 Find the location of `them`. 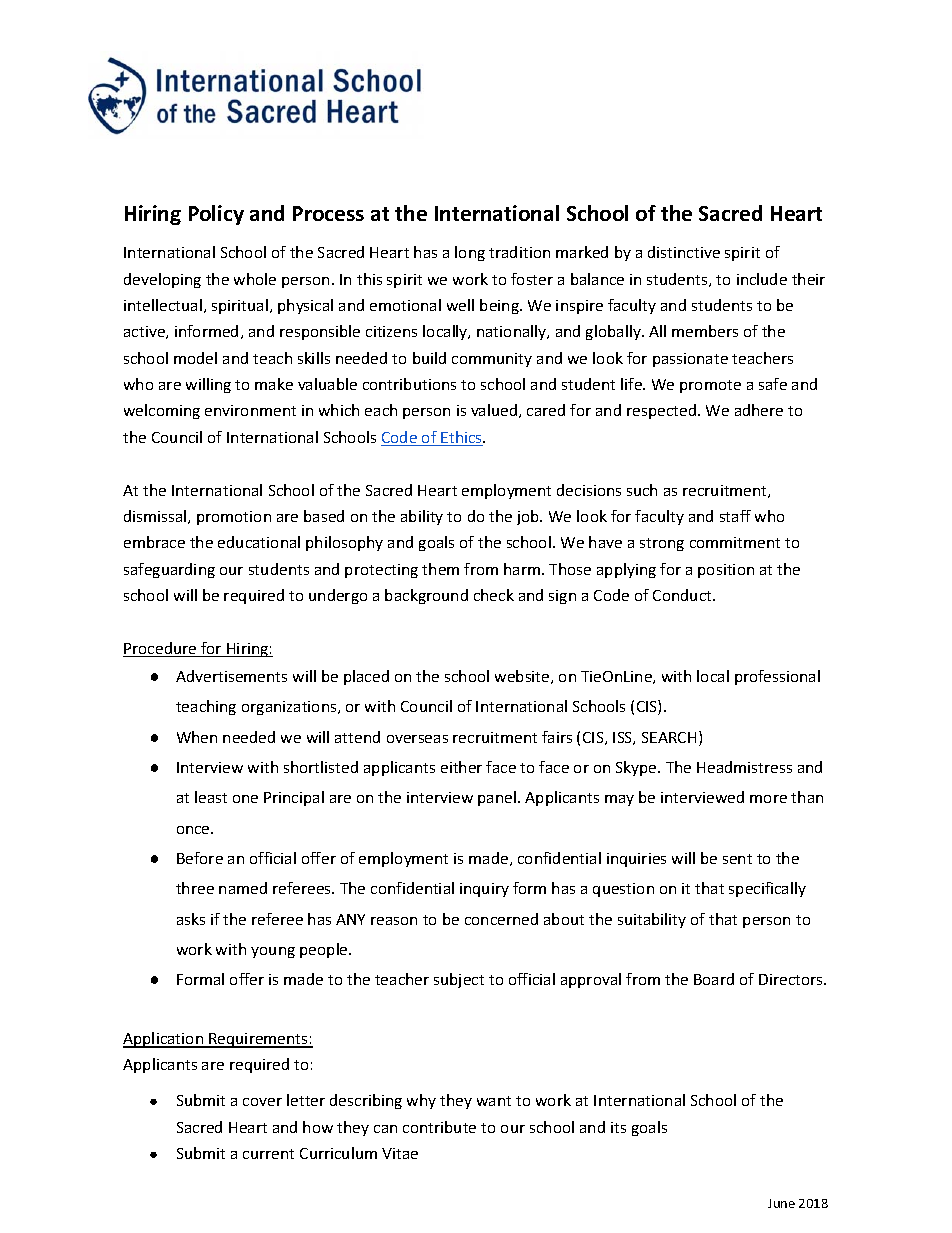

them is located at coordinates (440, 569).
